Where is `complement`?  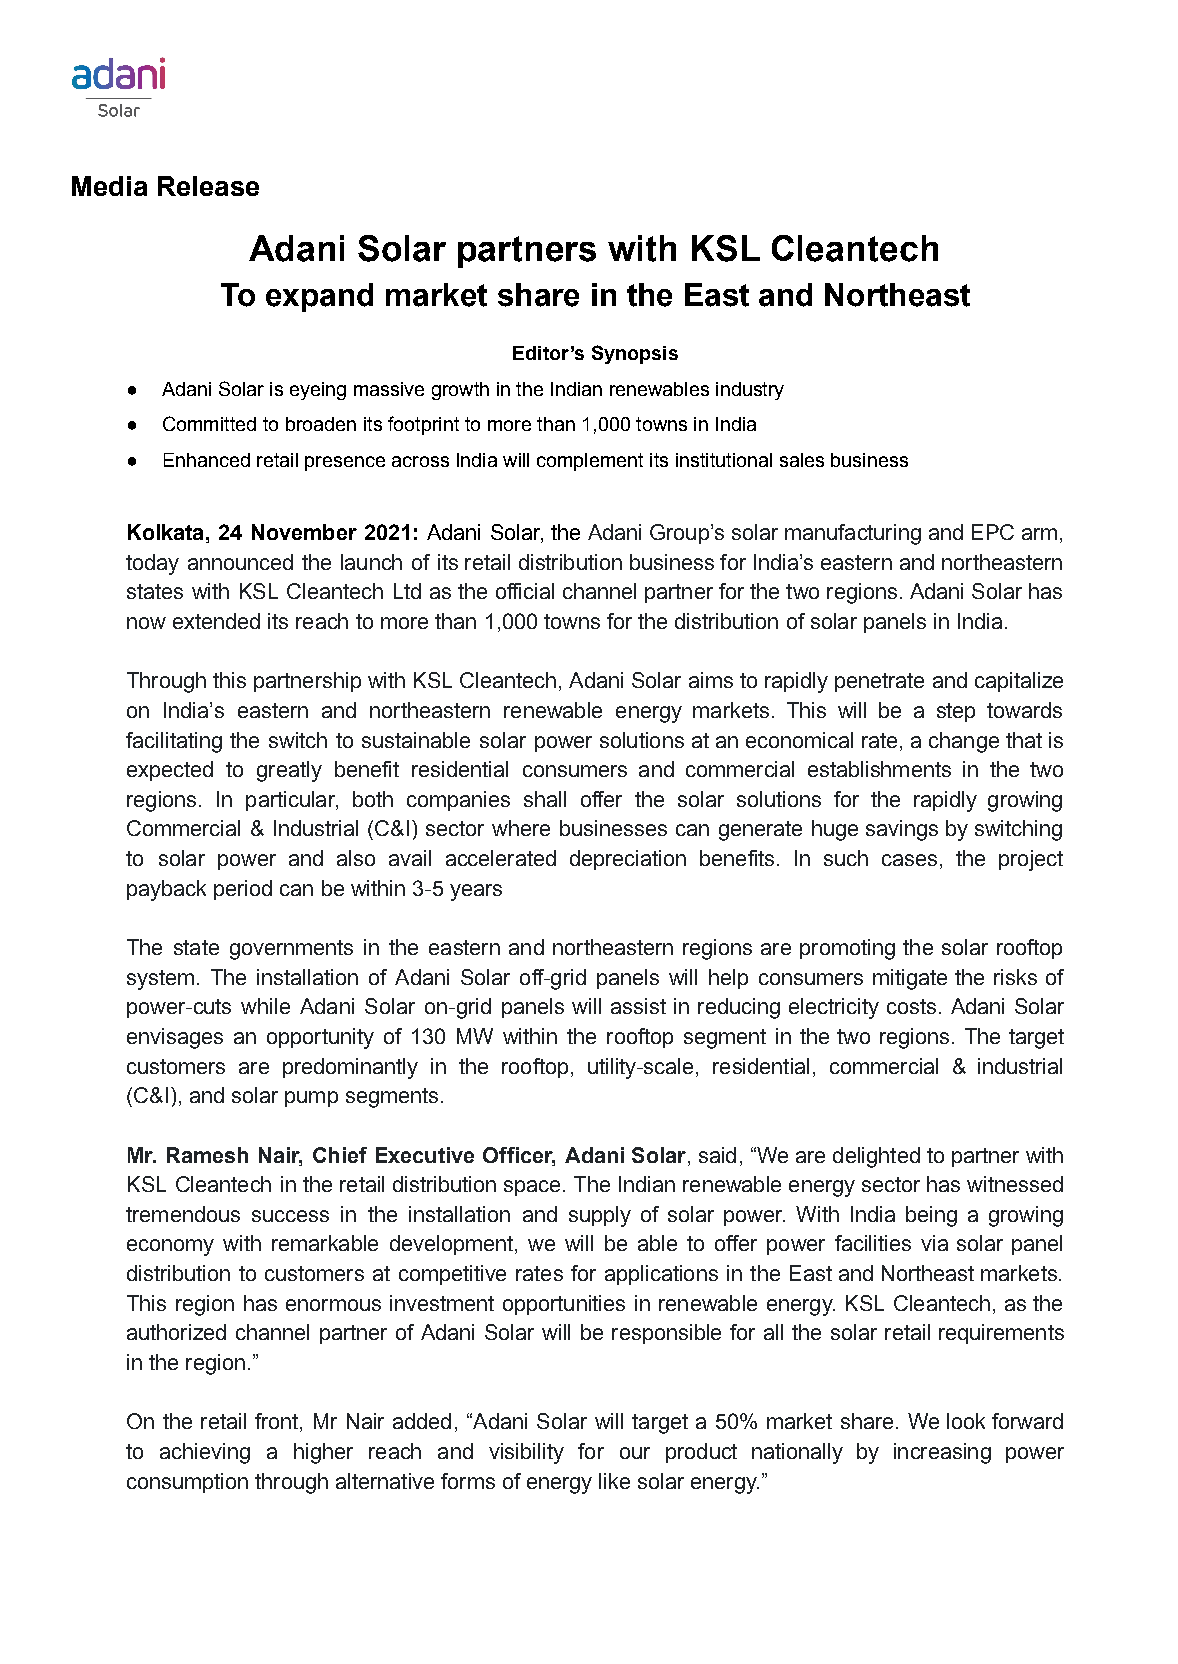 complement is located at coordinates (590, 462).
